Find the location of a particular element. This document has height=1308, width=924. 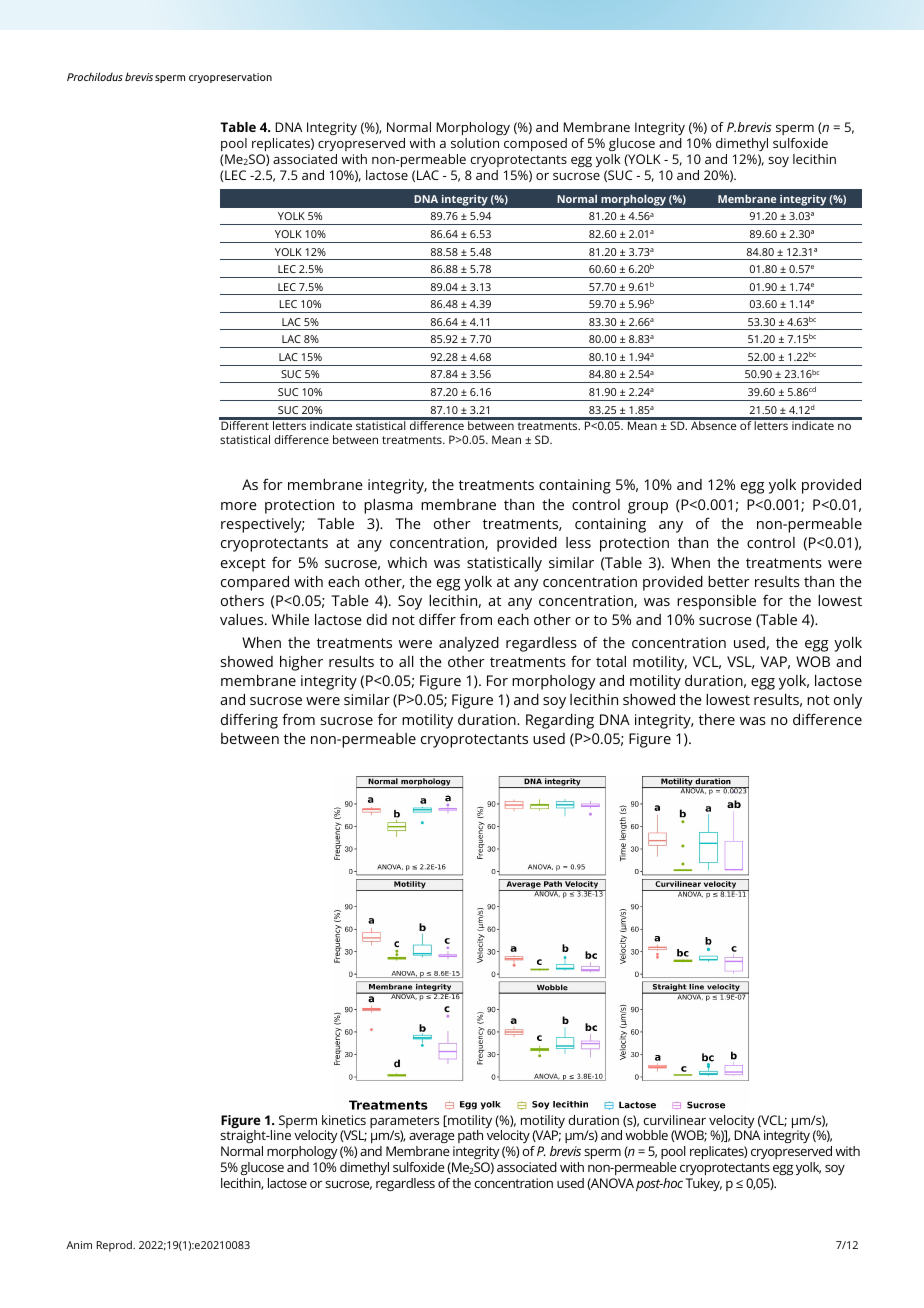

more is located at coordinates (239, 506).
